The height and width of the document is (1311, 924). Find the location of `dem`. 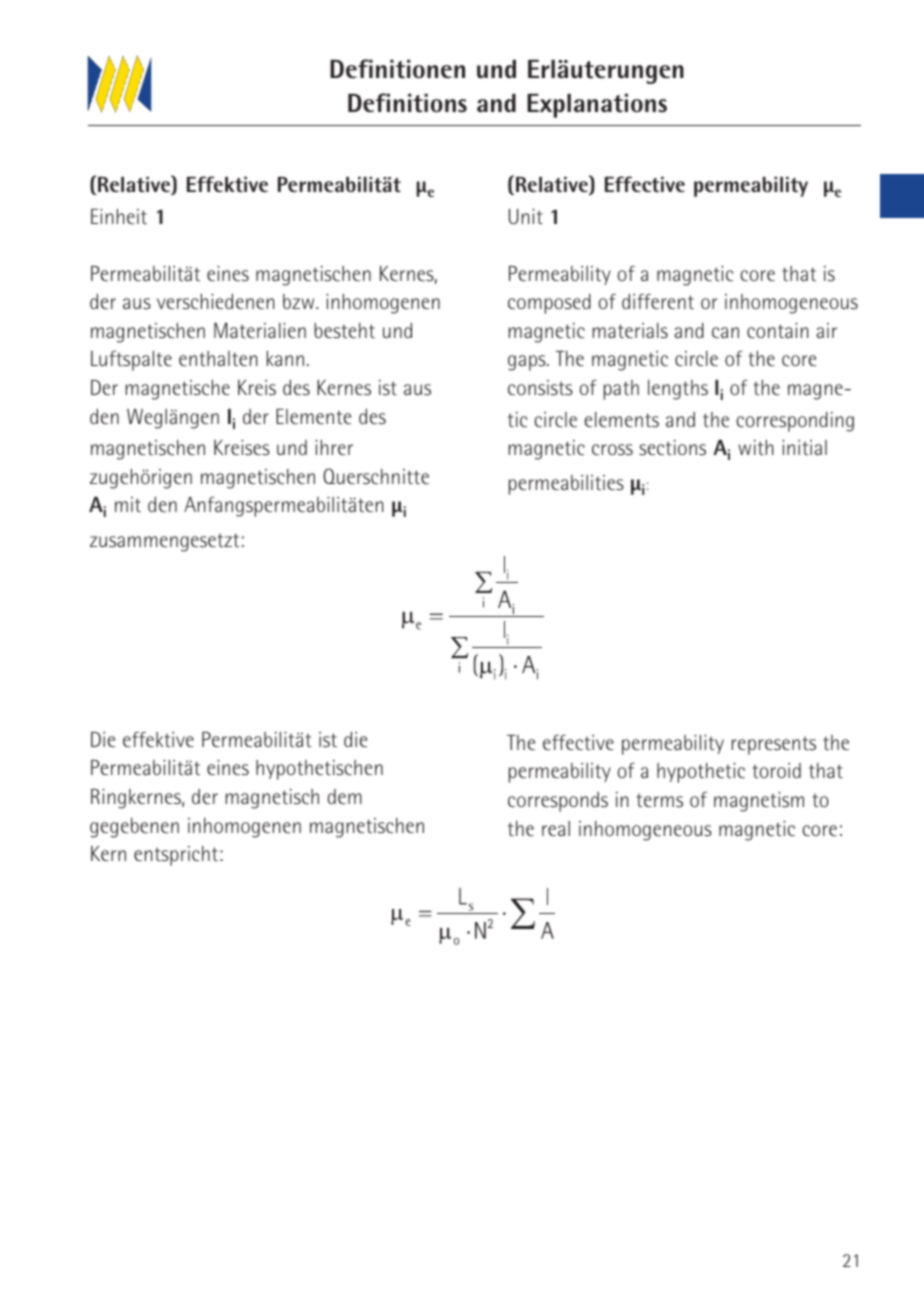

dem is located at coordinates (345, 796).
